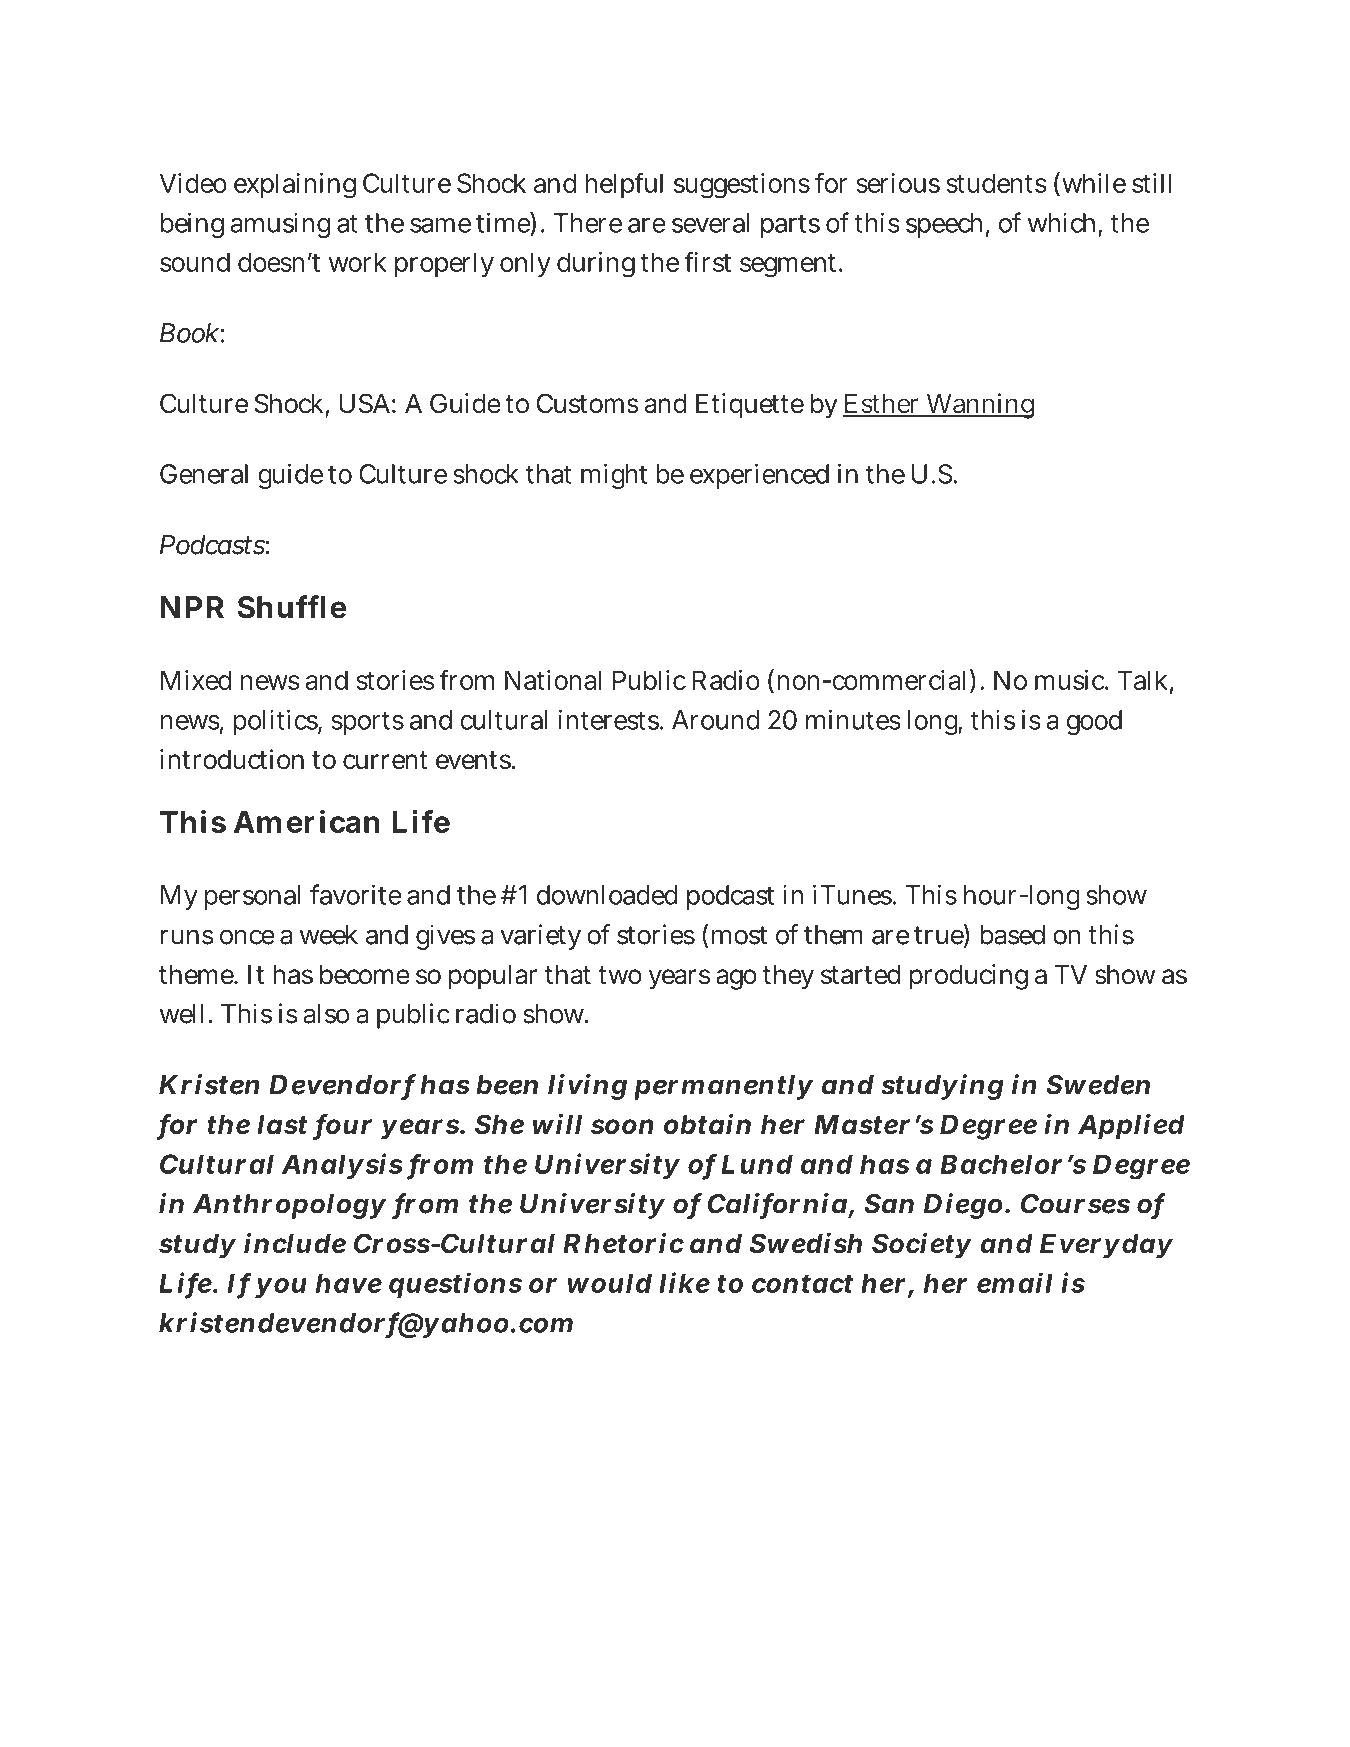  What do you see at coordinates (711, 223) in the image?
I see `several` at bounding box center [711, 223].
